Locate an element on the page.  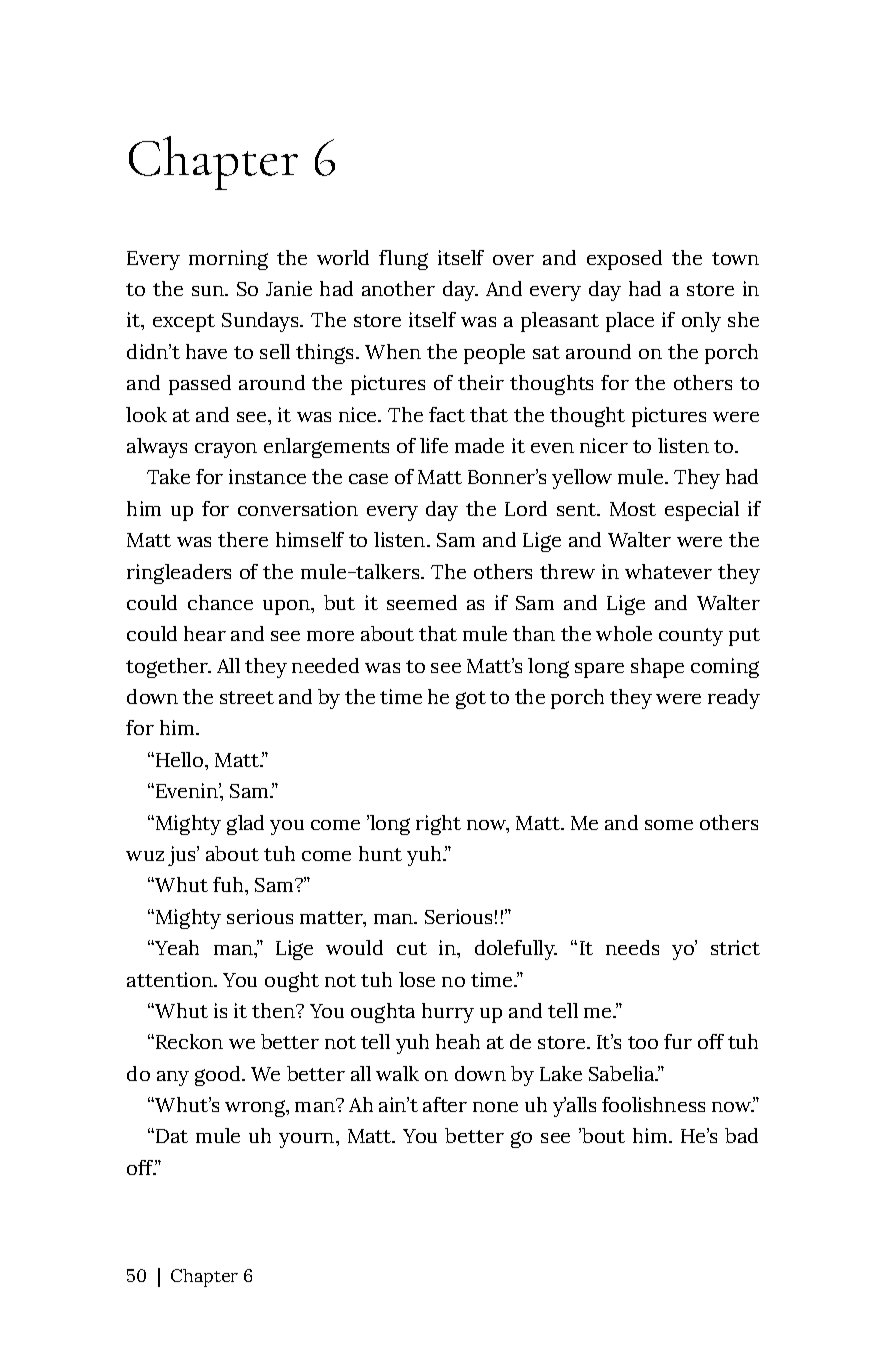
whatever is located at coordinates (668, 571).
